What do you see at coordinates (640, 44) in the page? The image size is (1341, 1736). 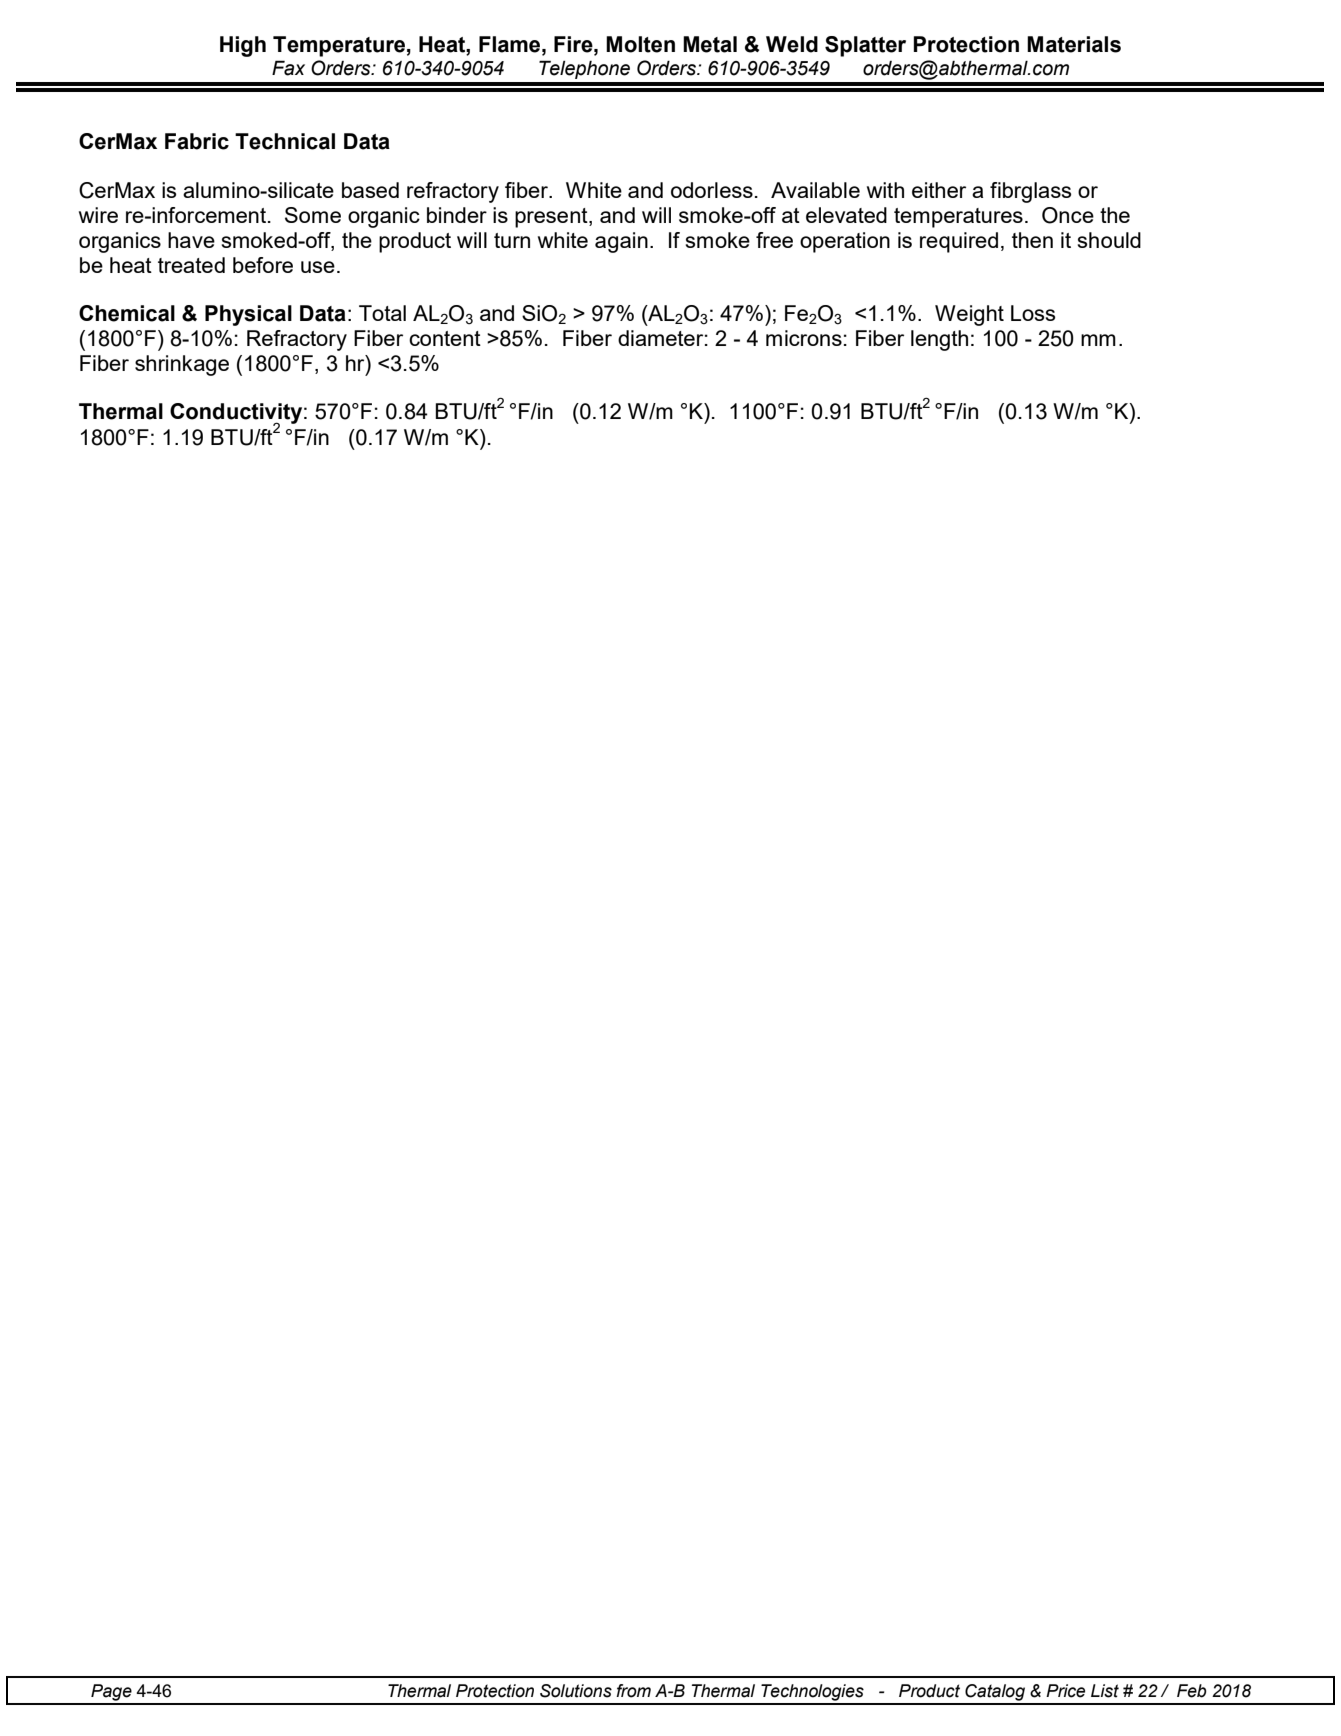 I see `Molten` at bounding box center [640, 44].
